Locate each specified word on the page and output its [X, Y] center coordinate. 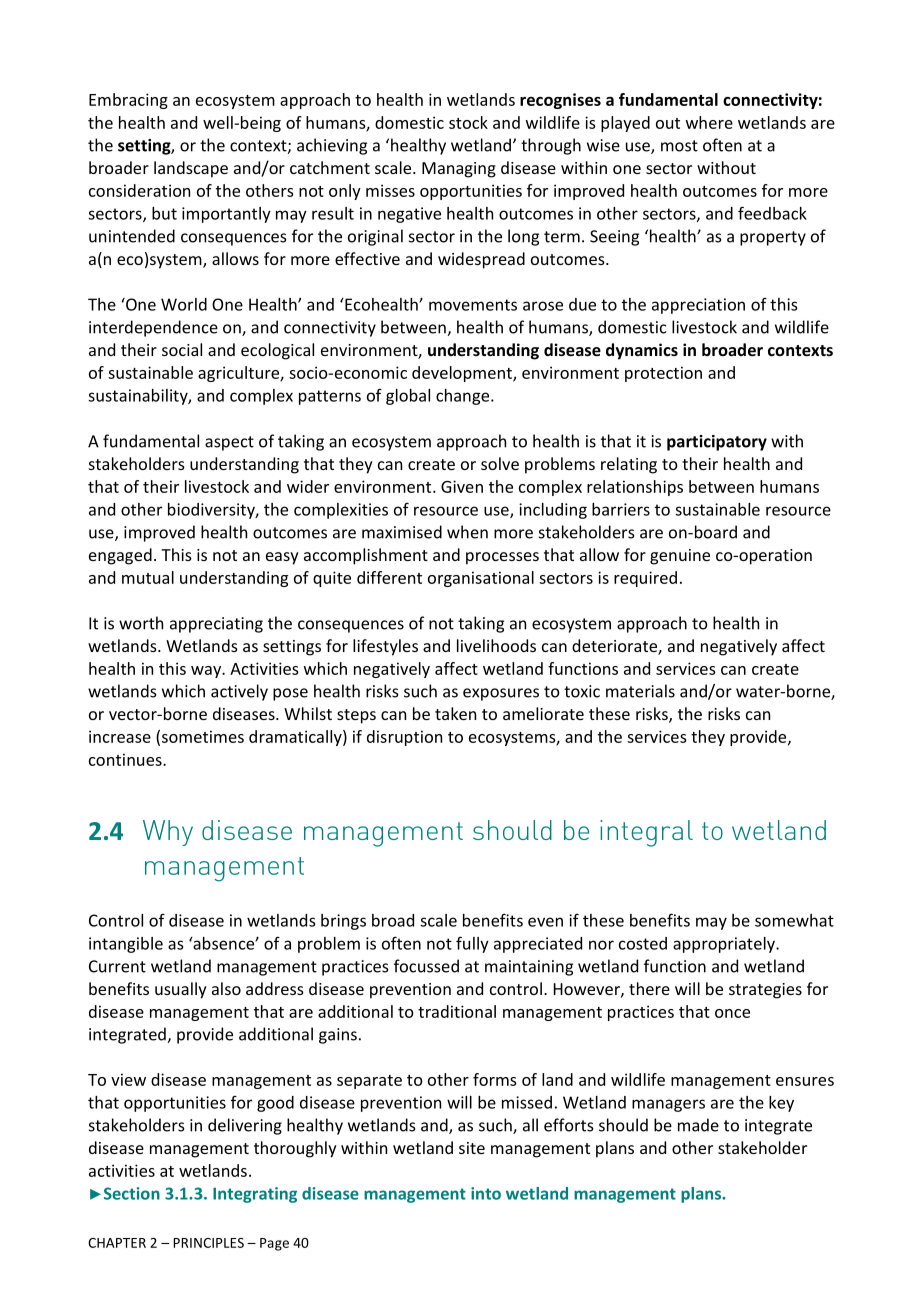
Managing [459, 170]
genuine [680, 557]
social [182, 349]
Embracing [128, 101]
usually [181, 990]
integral [646, 833]
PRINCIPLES [208, 1243]
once [732, 1013]
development [463, 374]
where [709, 122]
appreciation [698, 306]
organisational [481, 579]
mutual [148, 577]
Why [168, 833]
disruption [404, 738]
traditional [457, 1011]
